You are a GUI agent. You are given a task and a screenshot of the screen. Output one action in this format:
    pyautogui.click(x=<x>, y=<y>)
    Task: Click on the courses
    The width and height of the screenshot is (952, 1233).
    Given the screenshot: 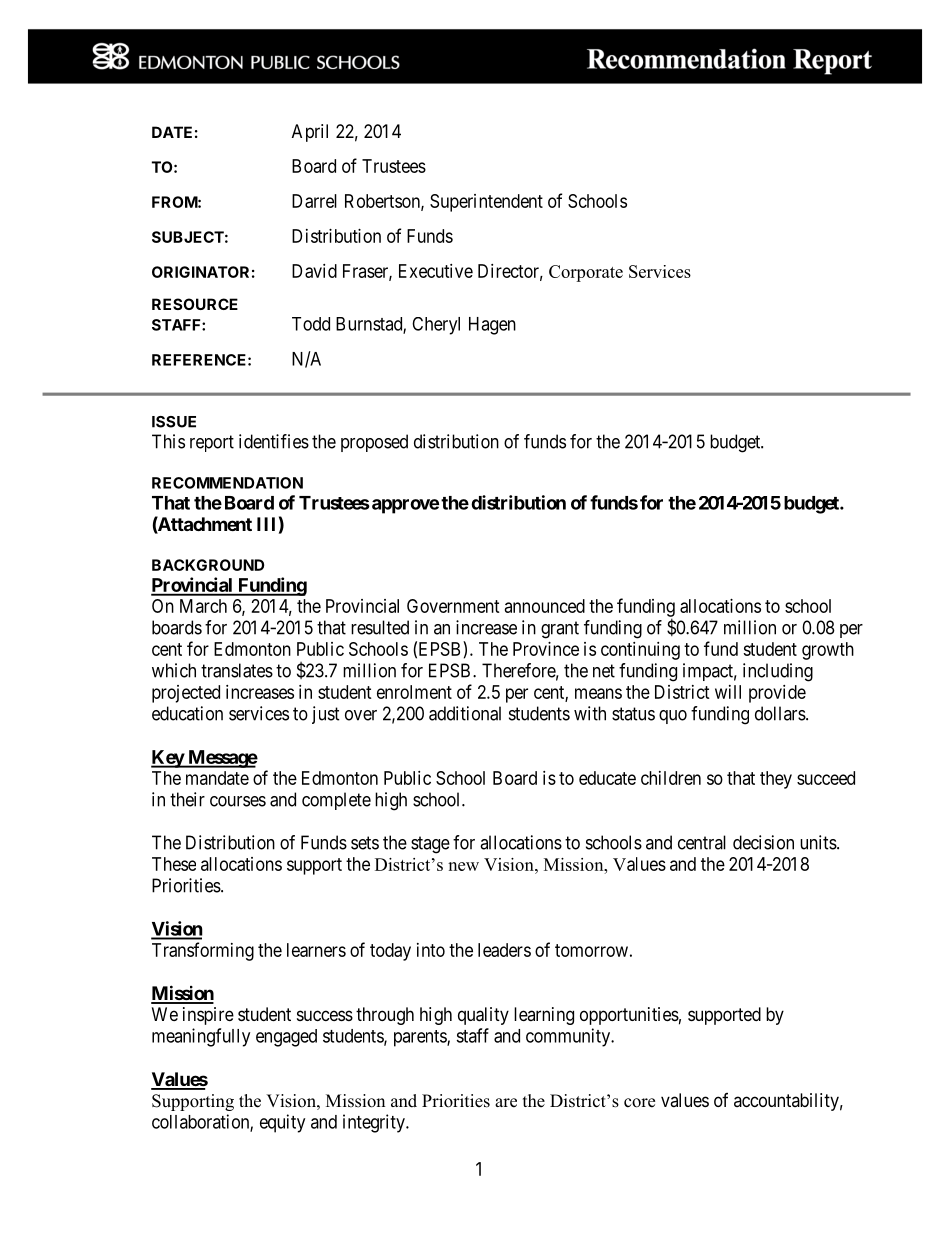 What is the action you would take?
    pyautogui.click(x=238, y=801)
